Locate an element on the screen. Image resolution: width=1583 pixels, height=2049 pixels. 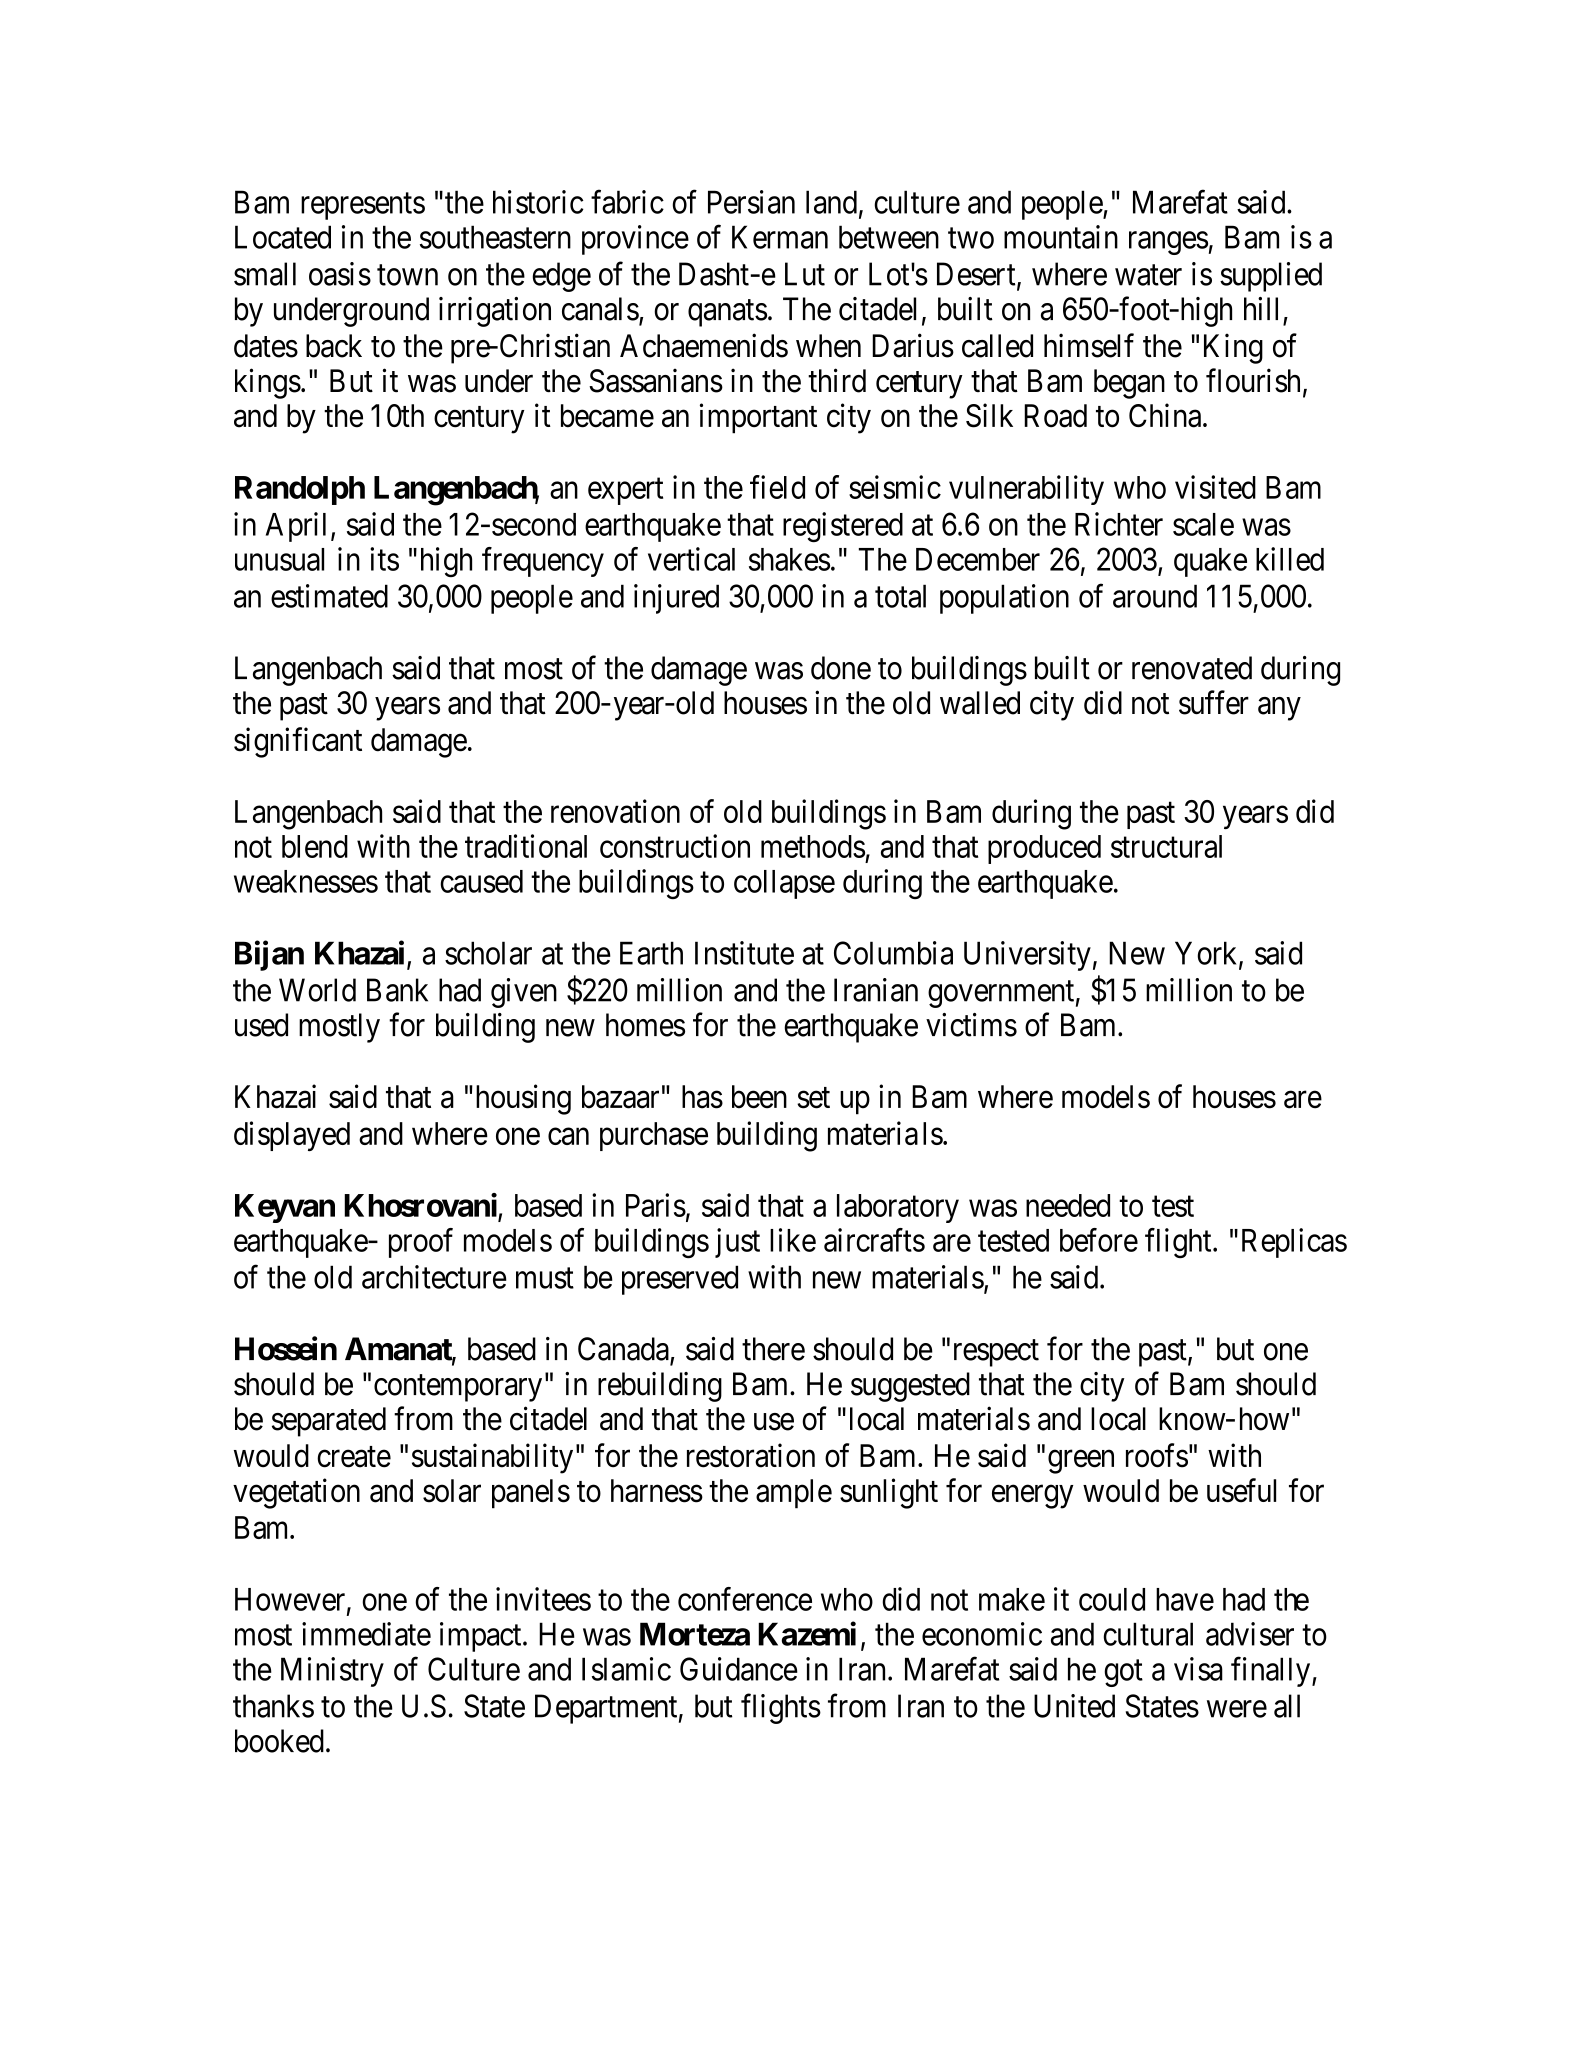
water is located at coordinates (1148, 275).
